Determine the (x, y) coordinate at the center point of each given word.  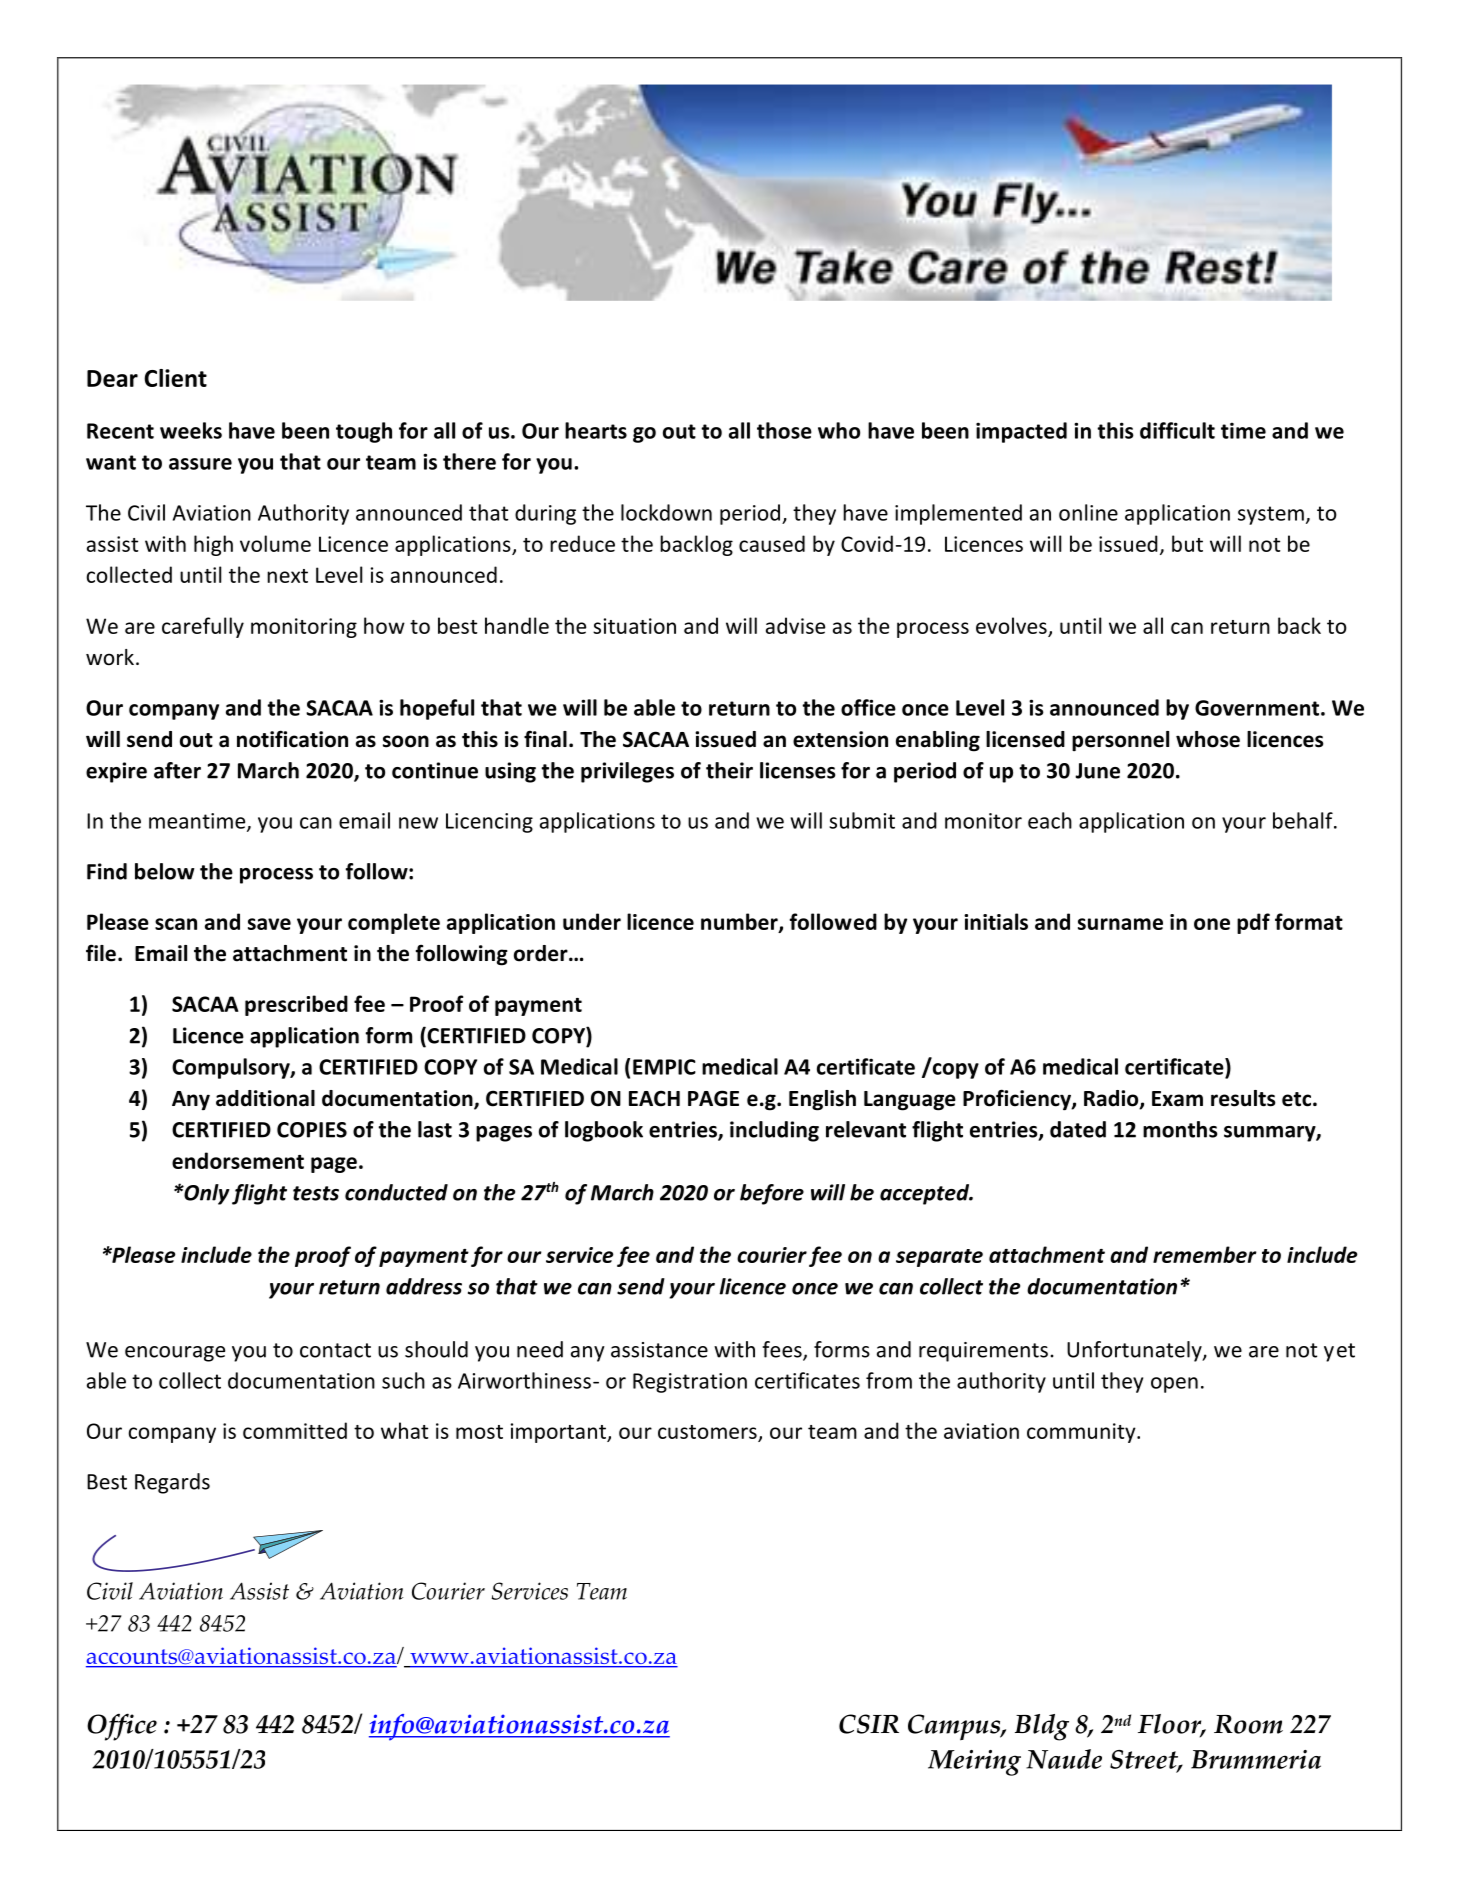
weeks (191, 430)
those (784, 430)
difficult (1177, 430)
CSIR (869, 1724)
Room (1248, 1724)
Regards (172, 1483)
